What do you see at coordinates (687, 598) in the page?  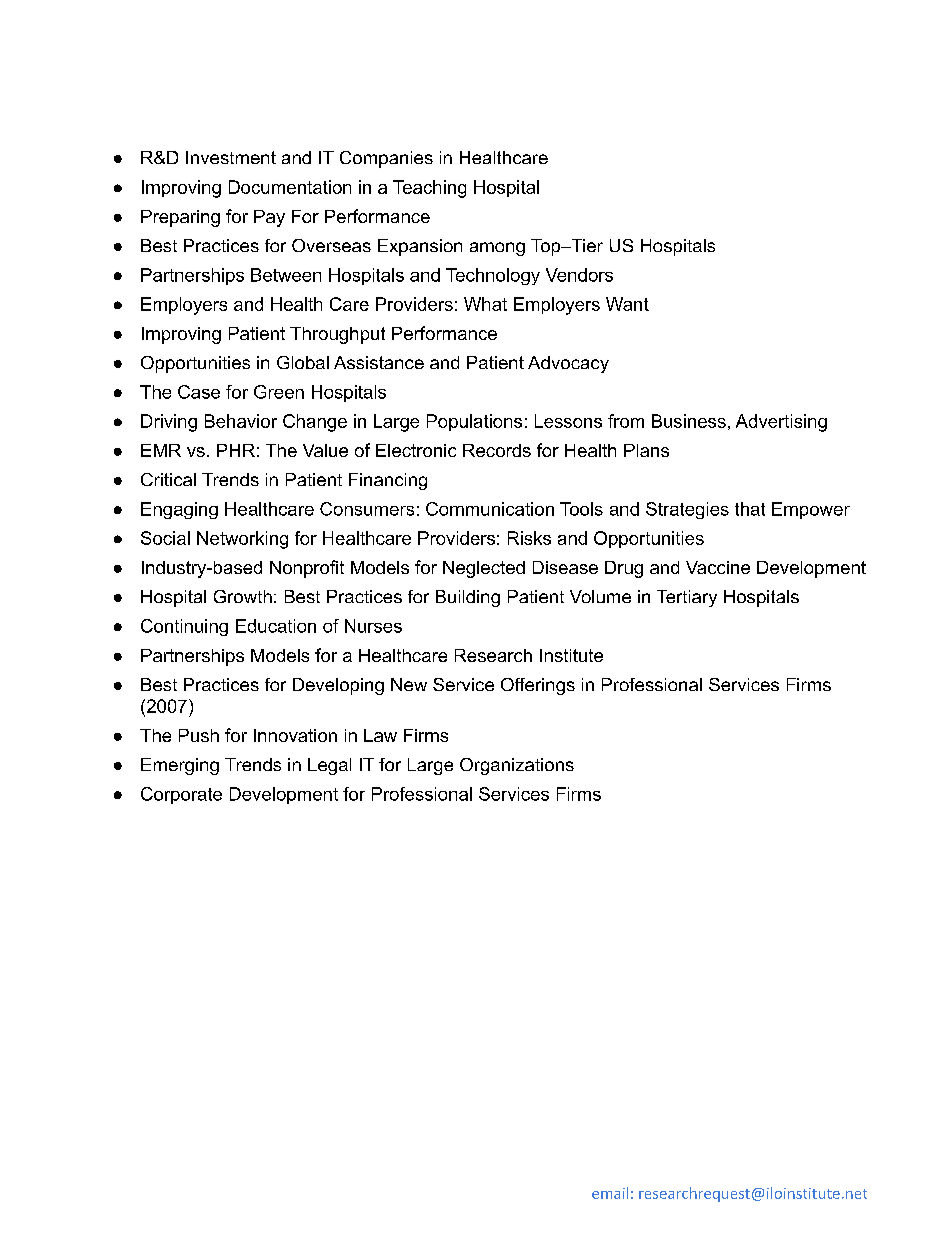 I see `Tertiary` at bounding box center [687, 598].
